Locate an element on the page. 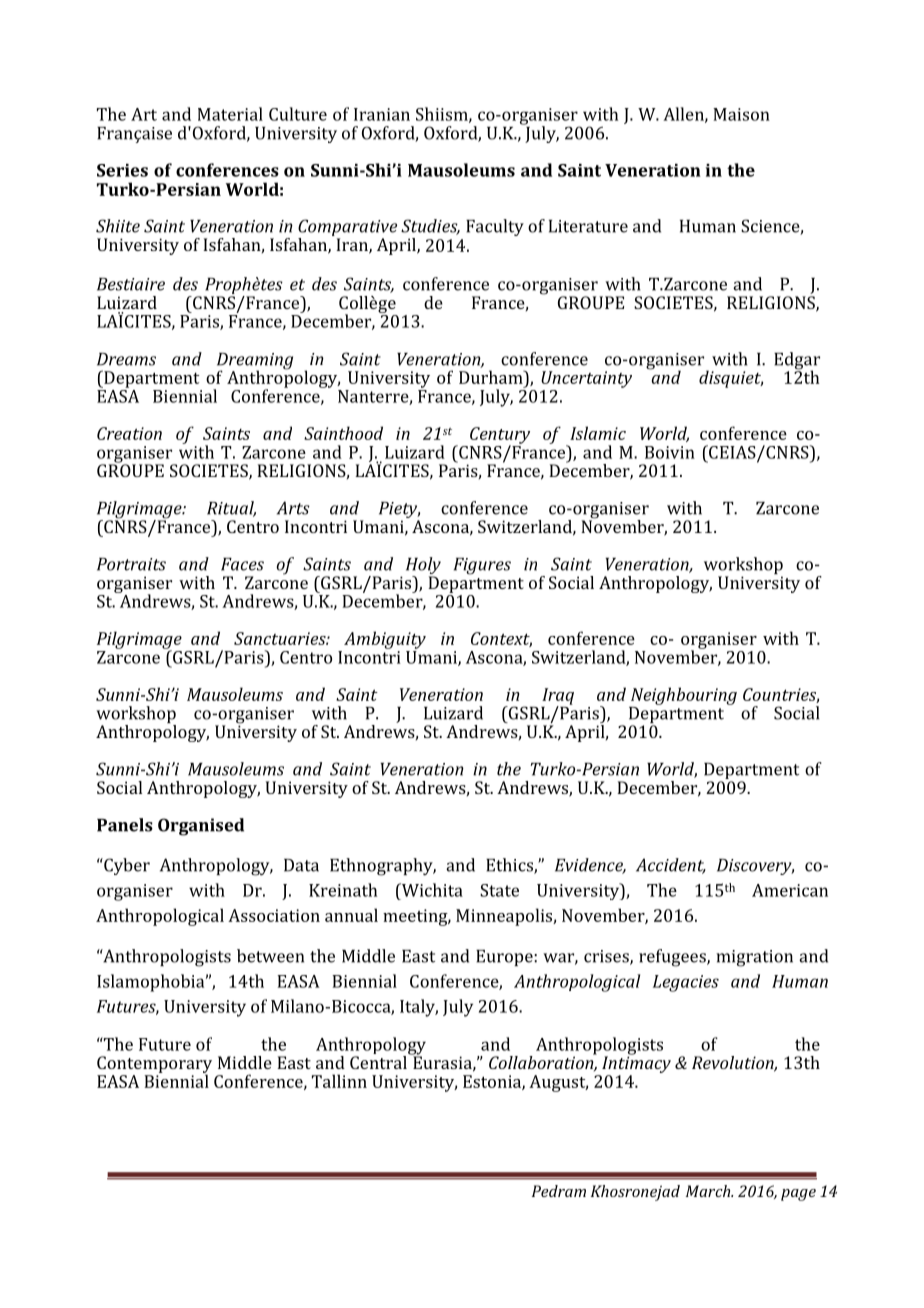 The width and height of the image is (924, 1308). Central is located at coordinates (379, 1061).
